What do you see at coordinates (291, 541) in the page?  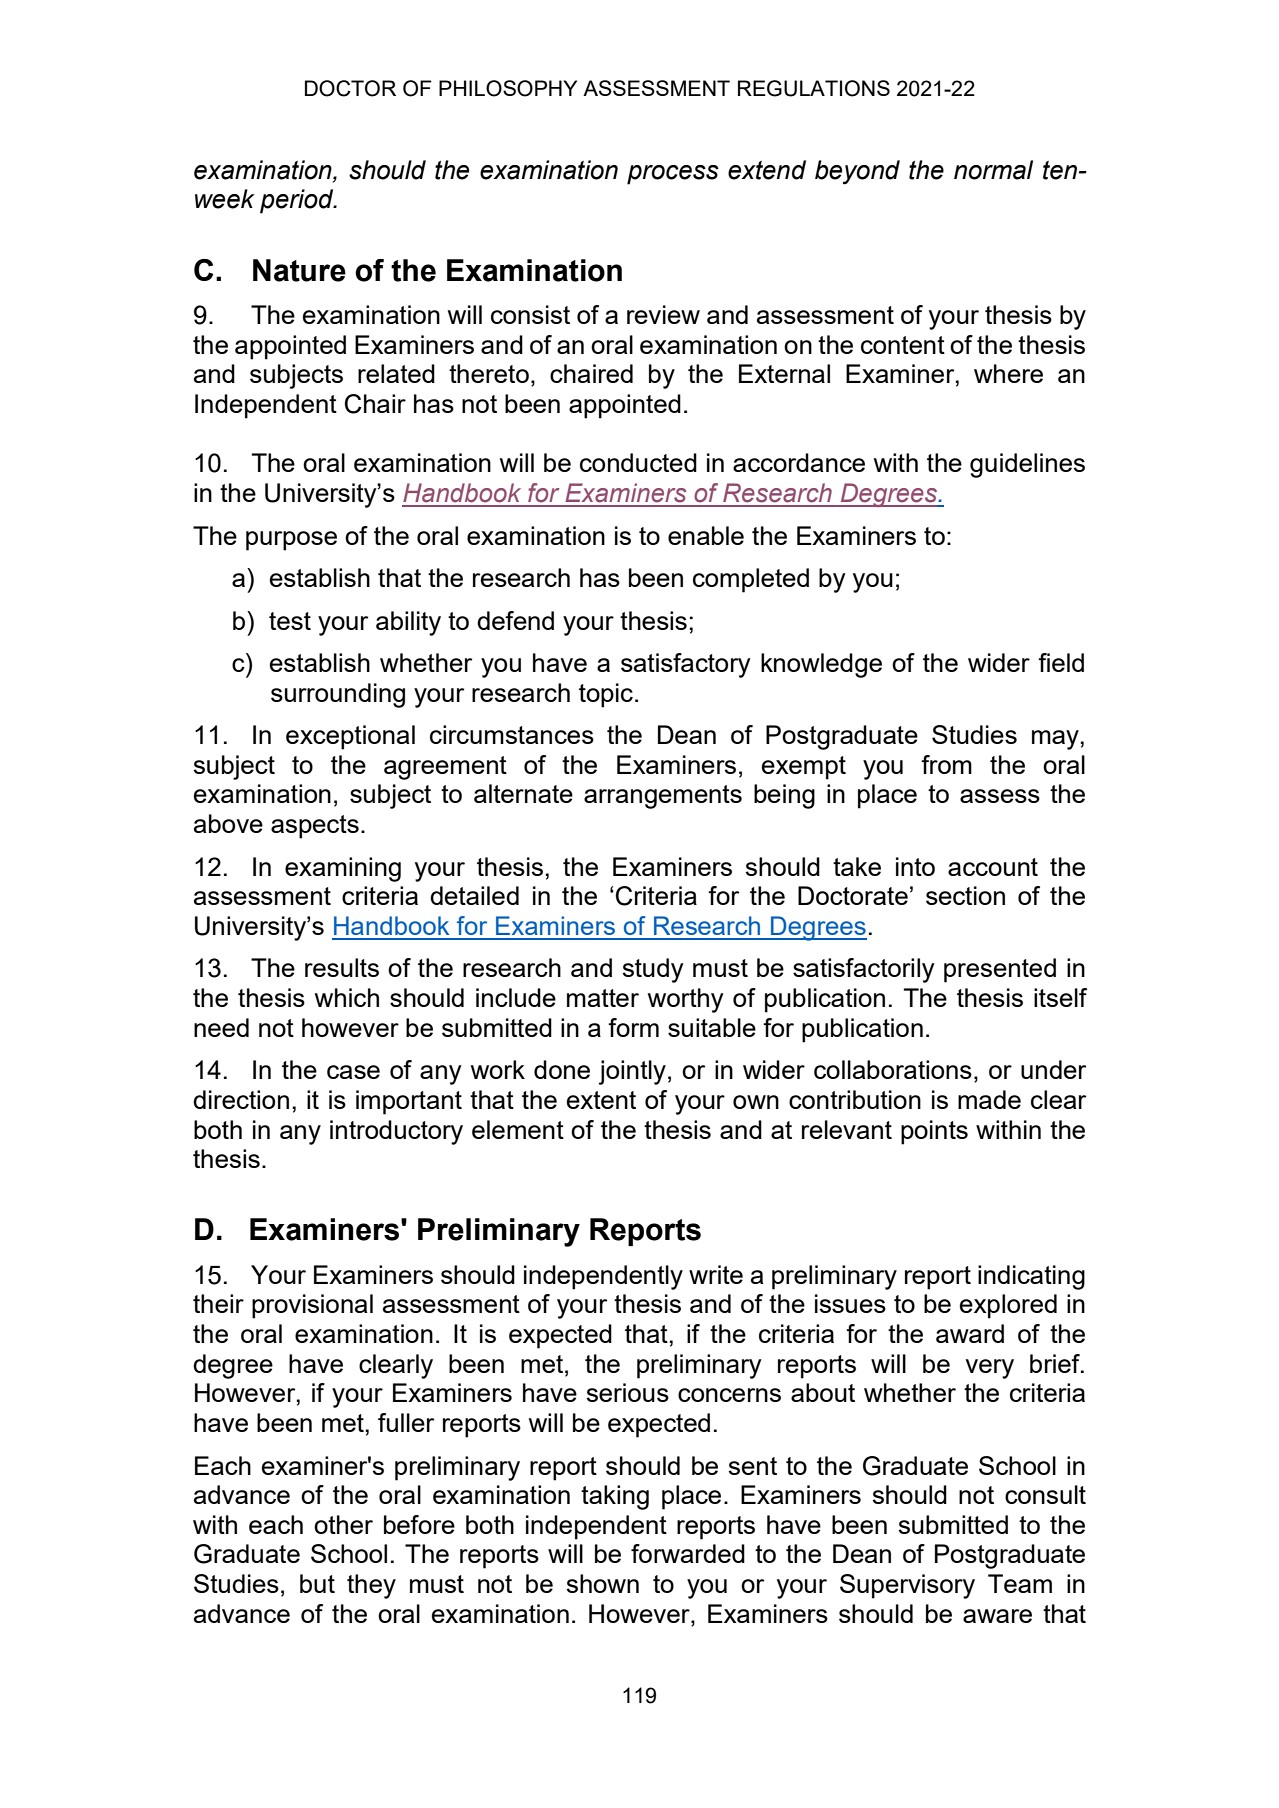 I see `purpose` at bounding box center [291, 541].
